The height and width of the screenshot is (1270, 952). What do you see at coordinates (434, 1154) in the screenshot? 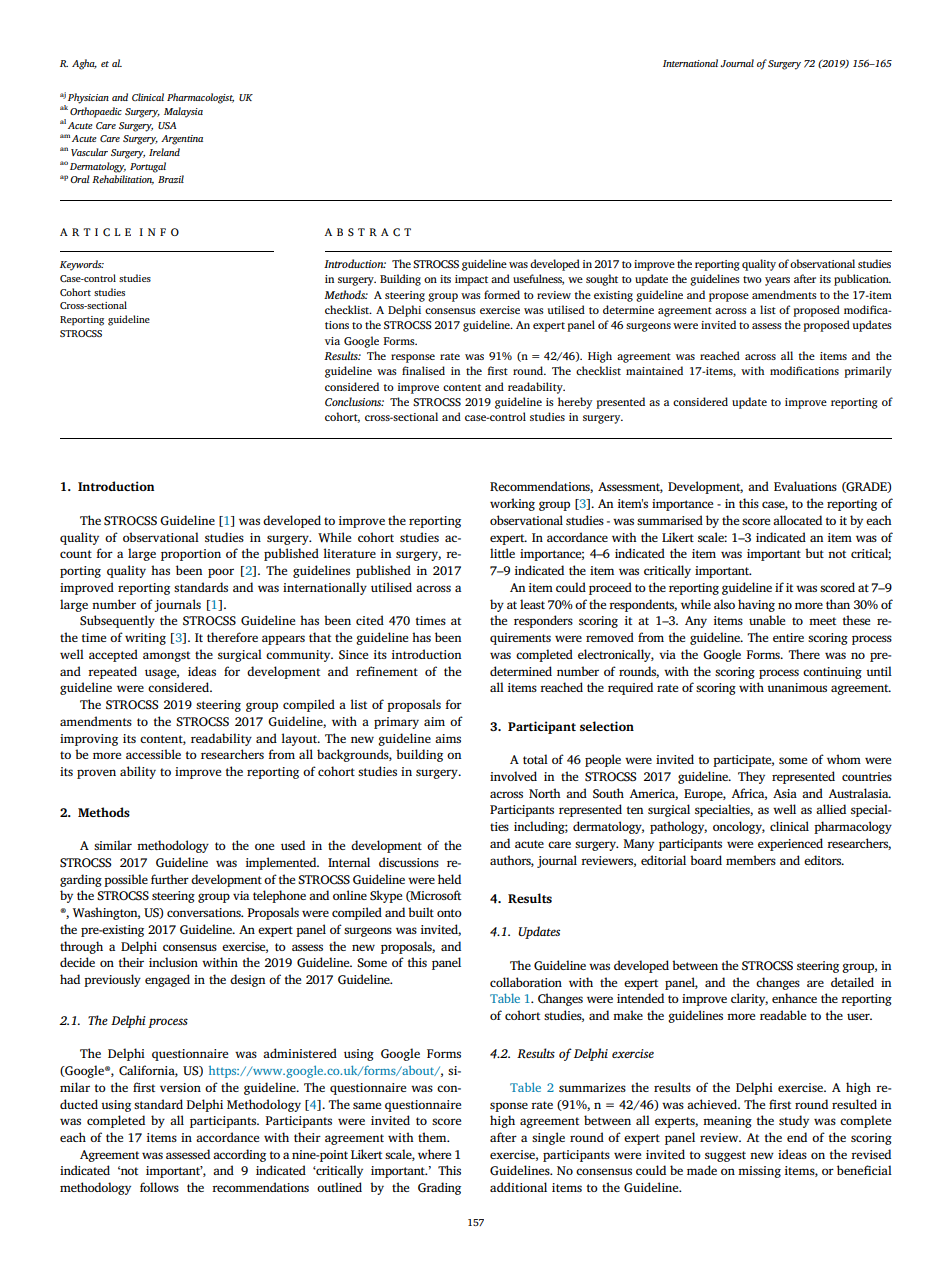
I see `where` at bounding box center [434, 1154].
